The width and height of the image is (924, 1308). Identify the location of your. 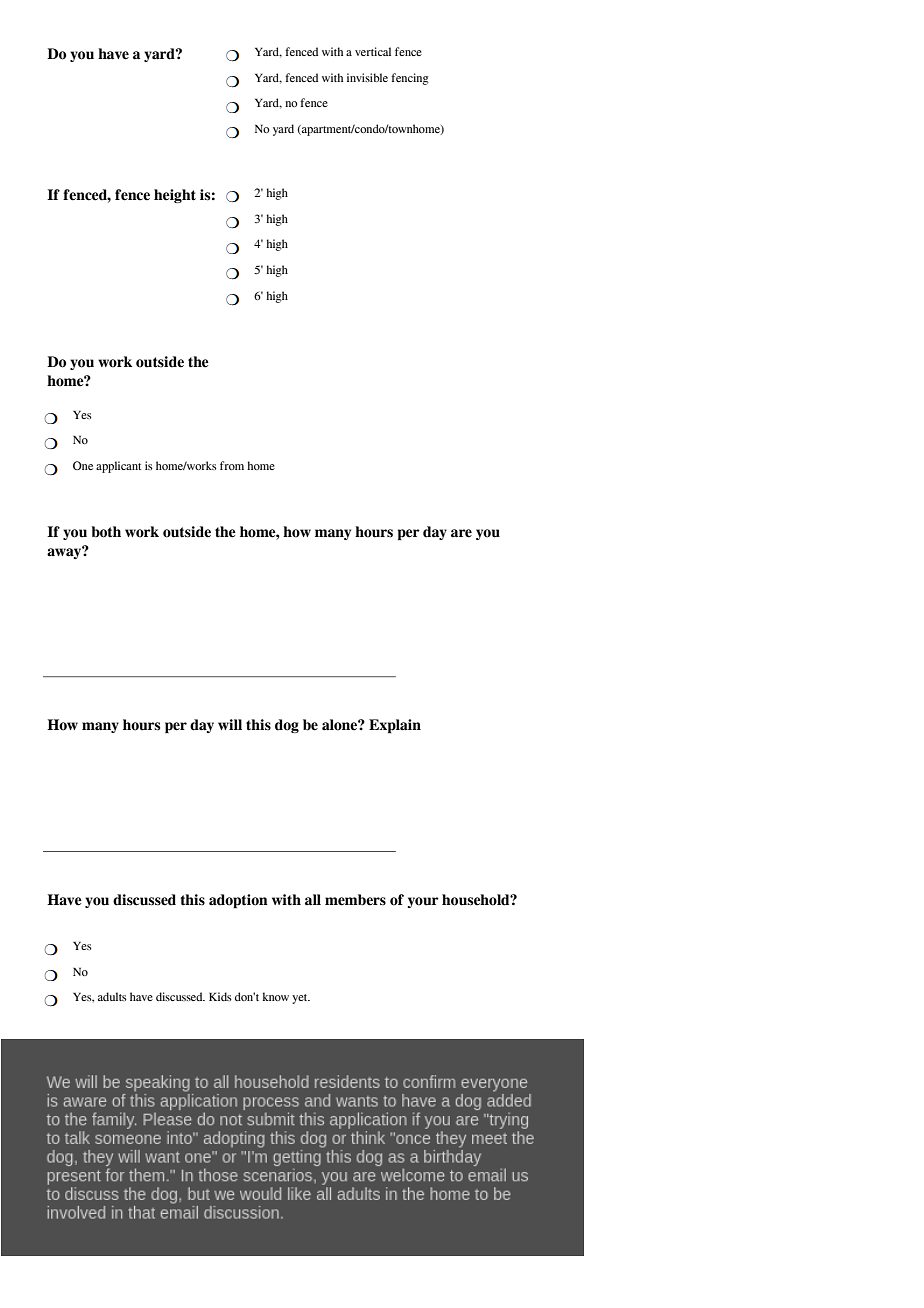
(423, 902).
